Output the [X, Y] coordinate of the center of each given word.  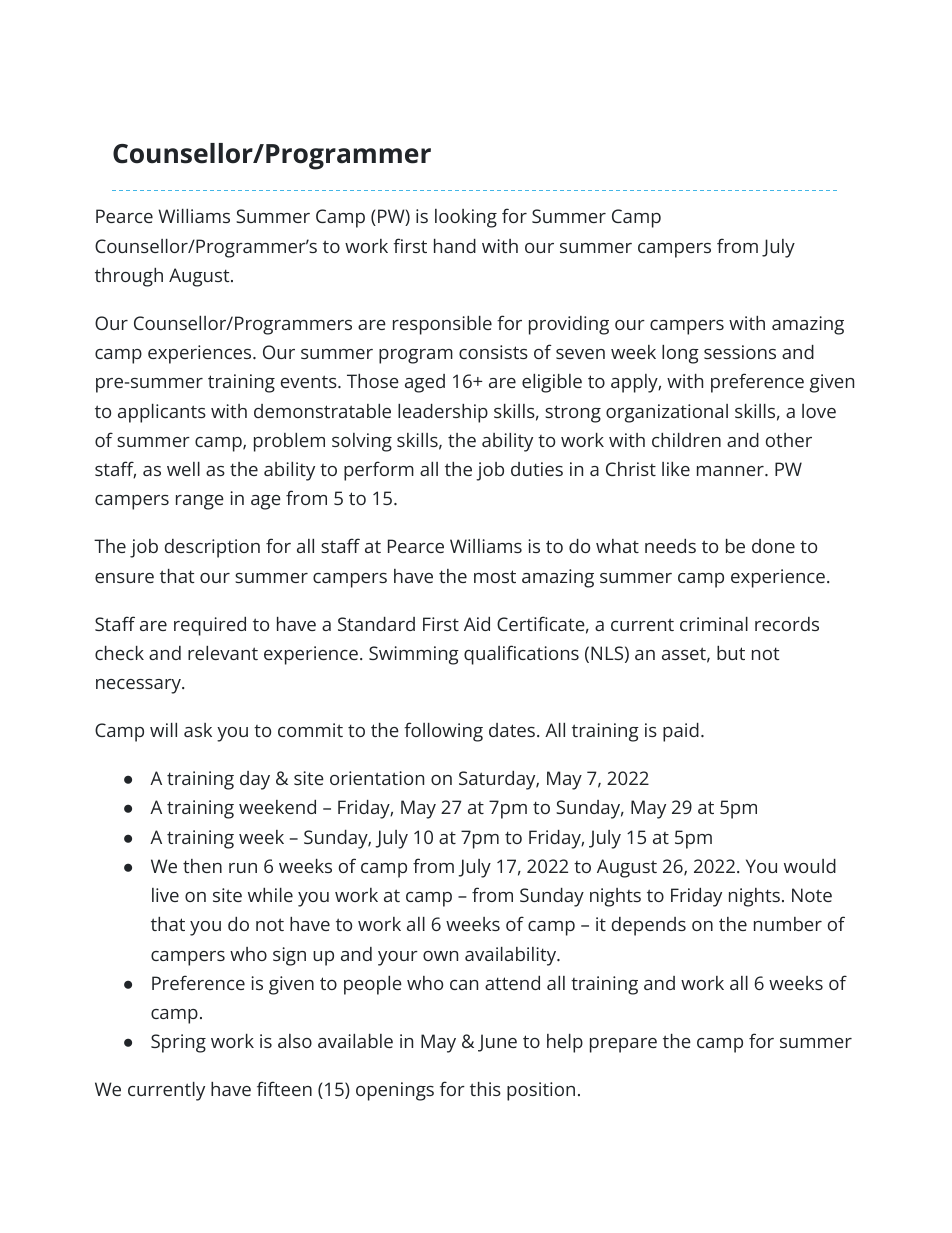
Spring [178, 1043]
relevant [223, 653]
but [731, 653]
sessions [740, 352]
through [129, 277]
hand [455, 246]
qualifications [521, 655]
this [485, 1089]
